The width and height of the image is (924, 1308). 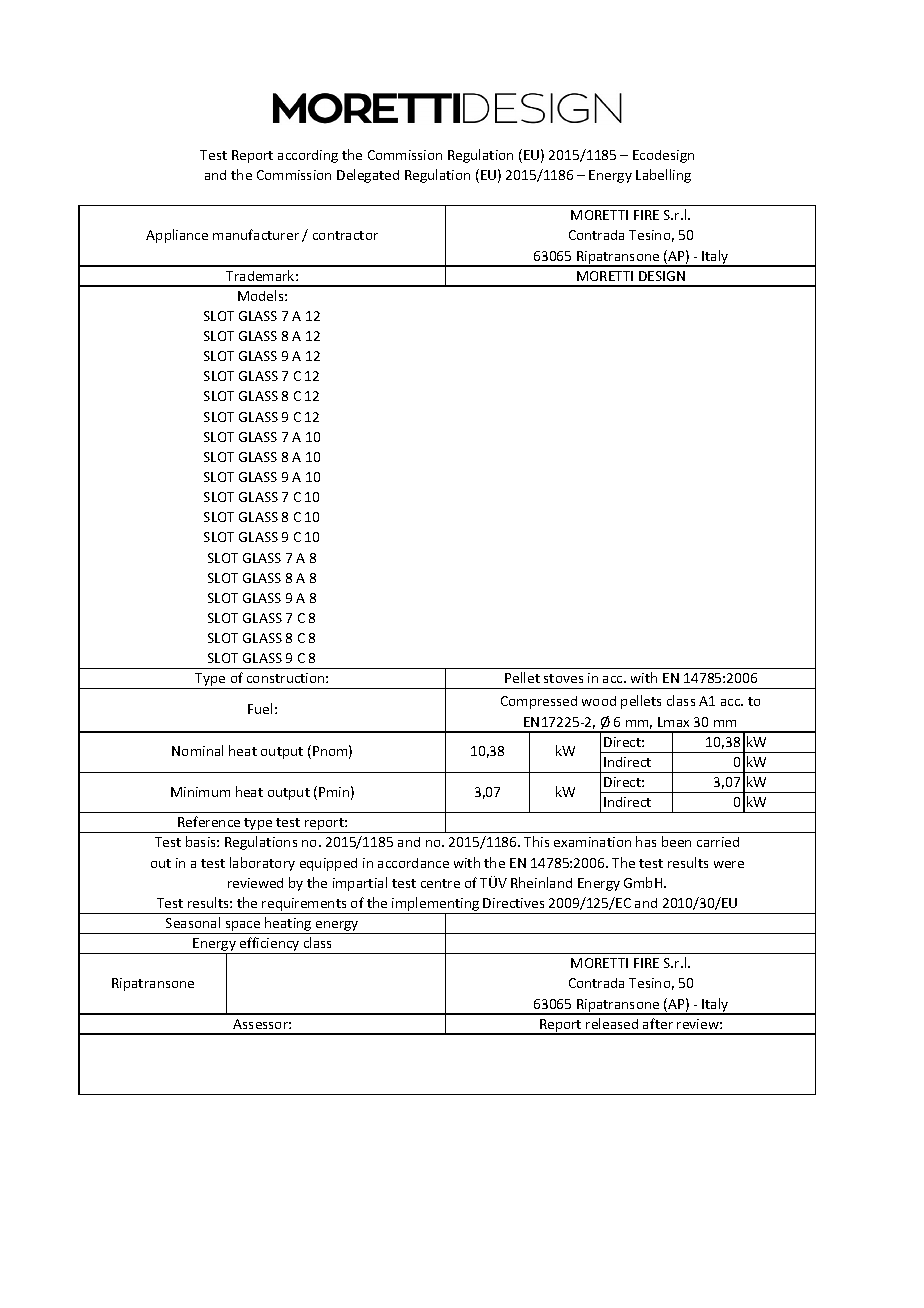 What do you see at coordinates (308, 156) in the image?
I see `according` at bounding box center [308, 156].
